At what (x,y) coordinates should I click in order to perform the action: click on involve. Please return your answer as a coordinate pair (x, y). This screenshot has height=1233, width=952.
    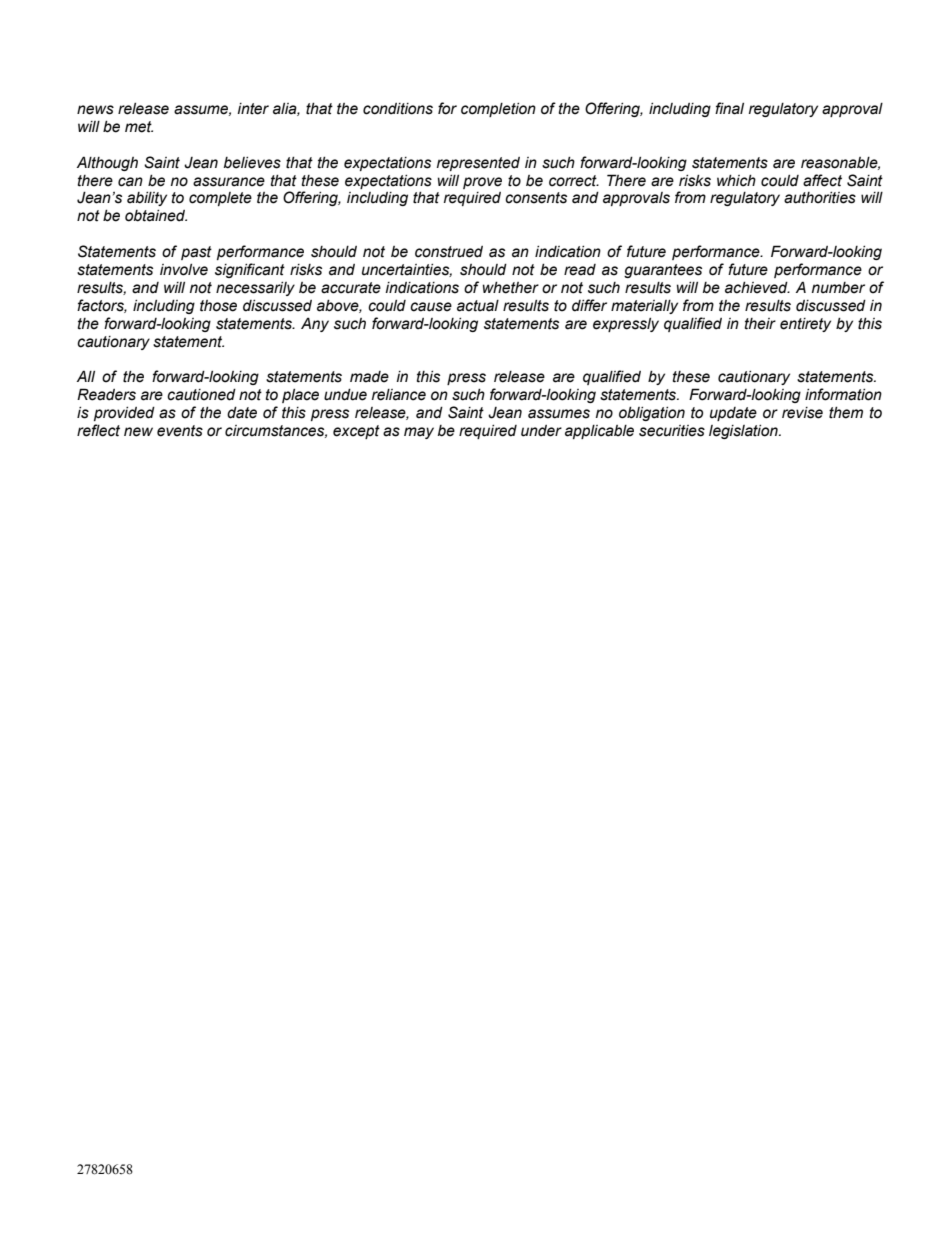
    Looking at the image, I should click on (184, 270).
